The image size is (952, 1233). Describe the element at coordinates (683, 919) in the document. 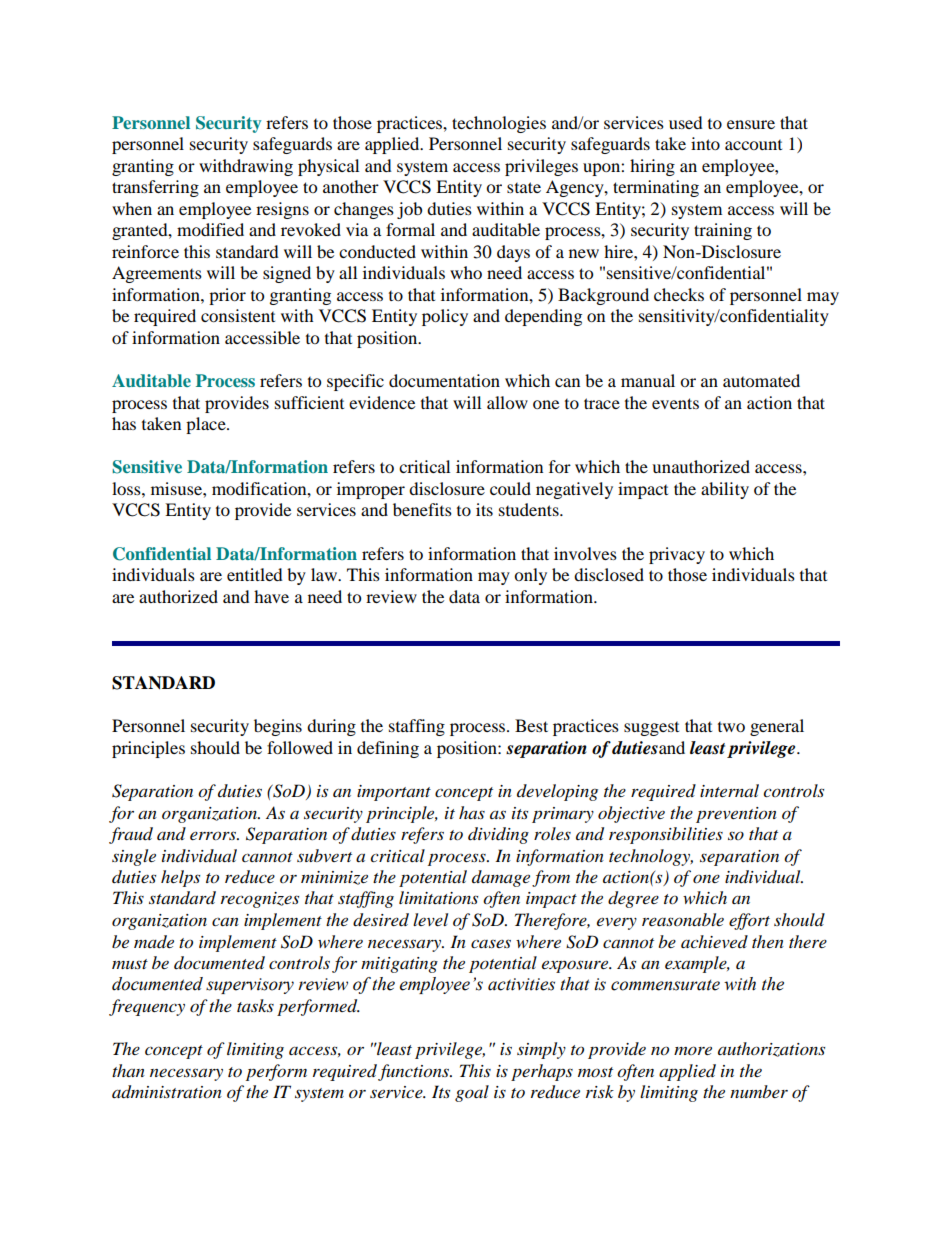

I see `reasonable` at that location.
